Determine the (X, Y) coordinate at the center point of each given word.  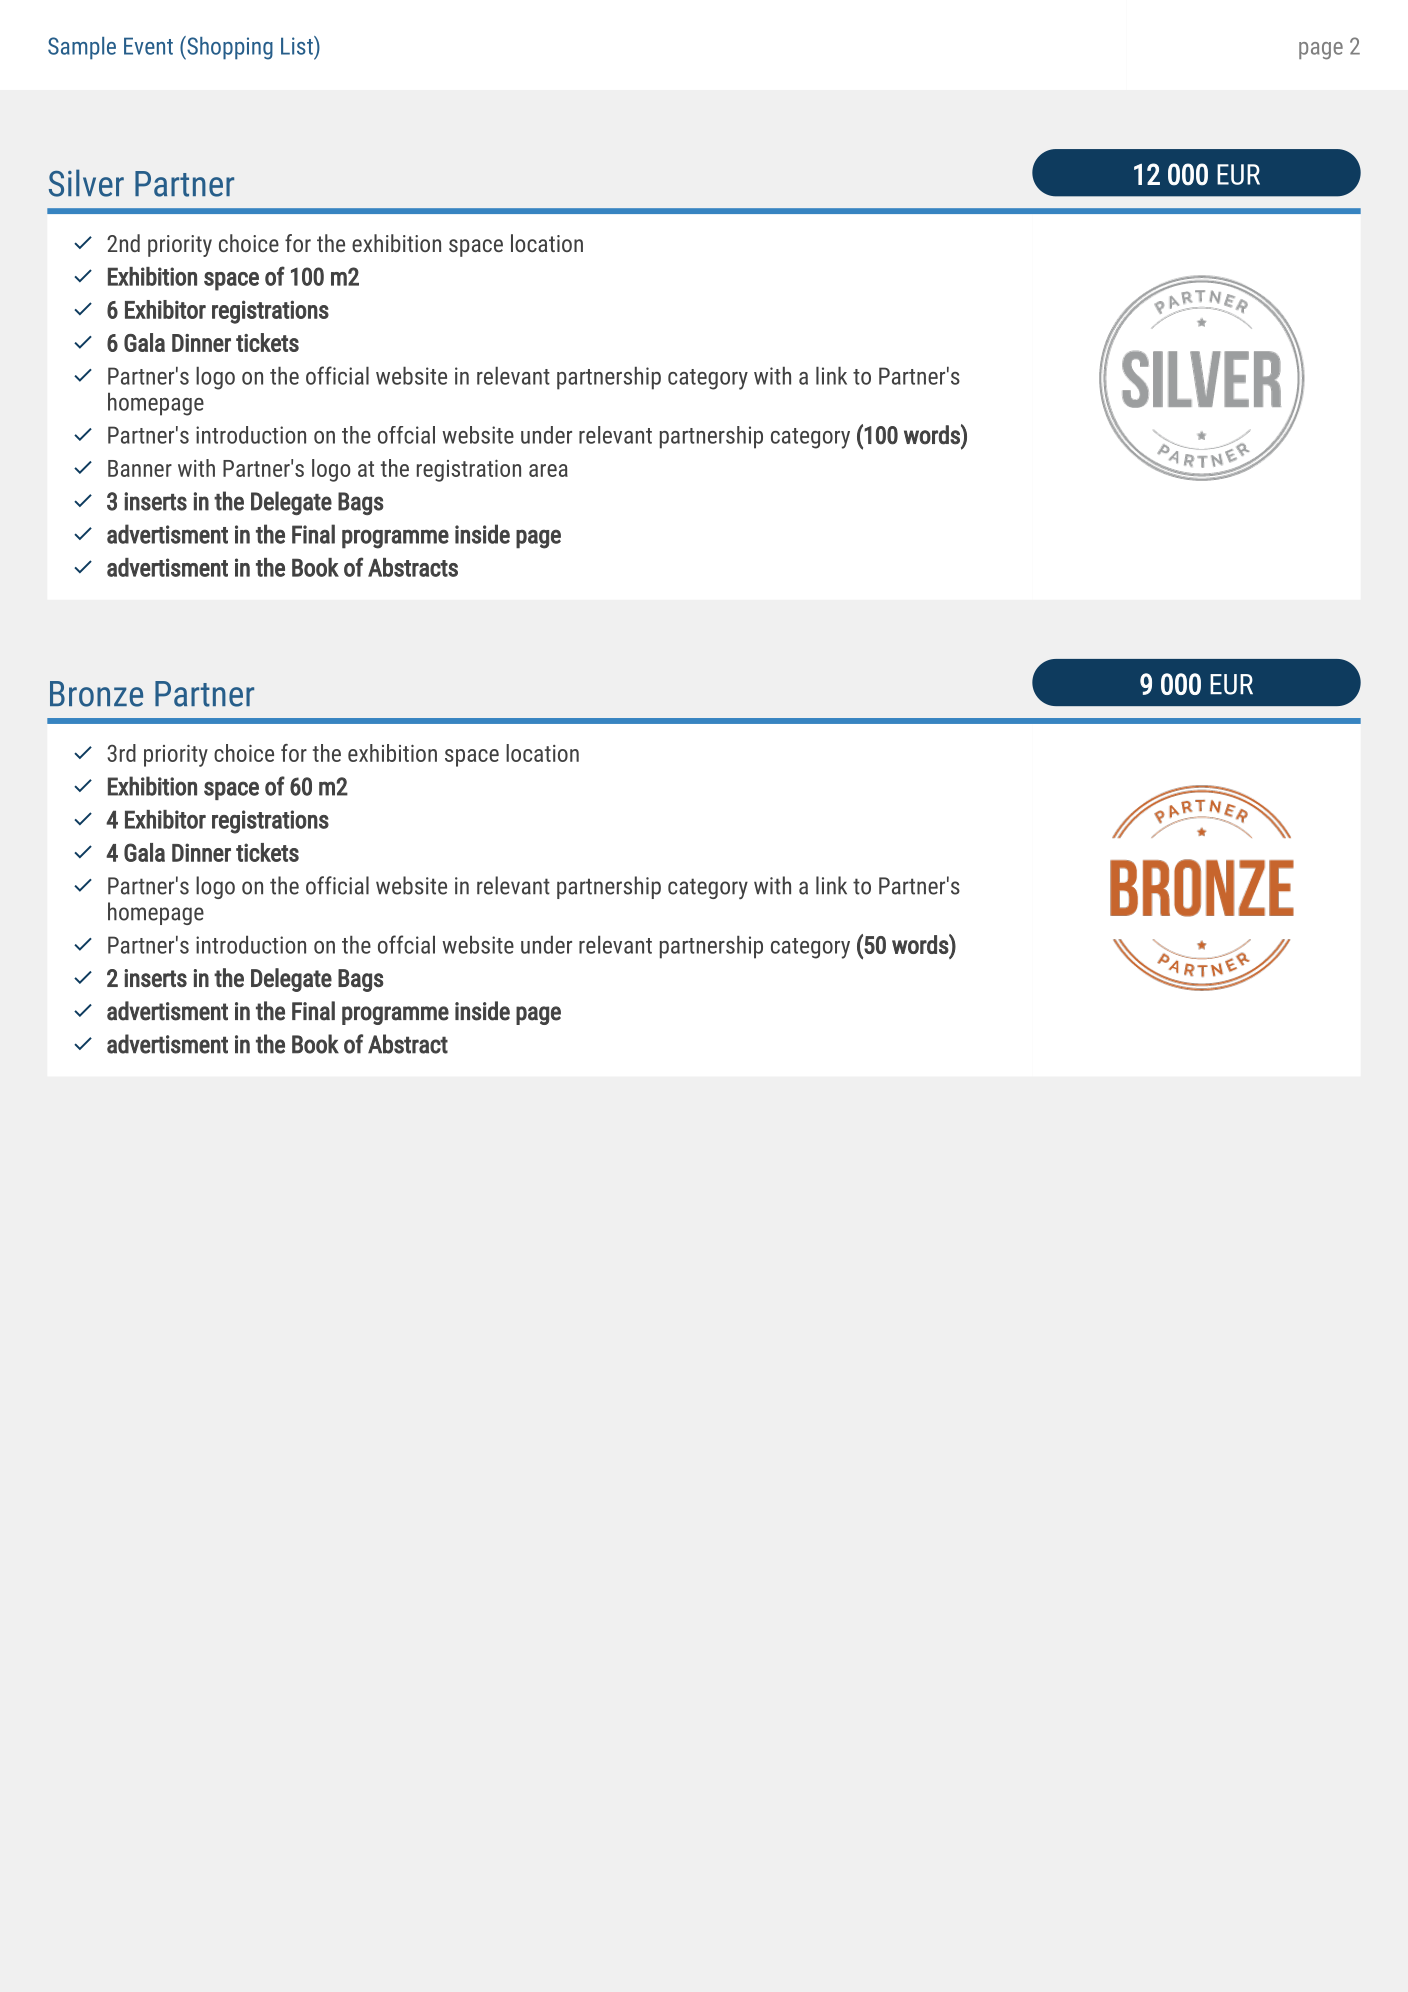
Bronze (96, 694)
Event (148, 46)
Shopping (229, 48)
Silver (86, 183)
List (298, 45)
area (548, 470)
